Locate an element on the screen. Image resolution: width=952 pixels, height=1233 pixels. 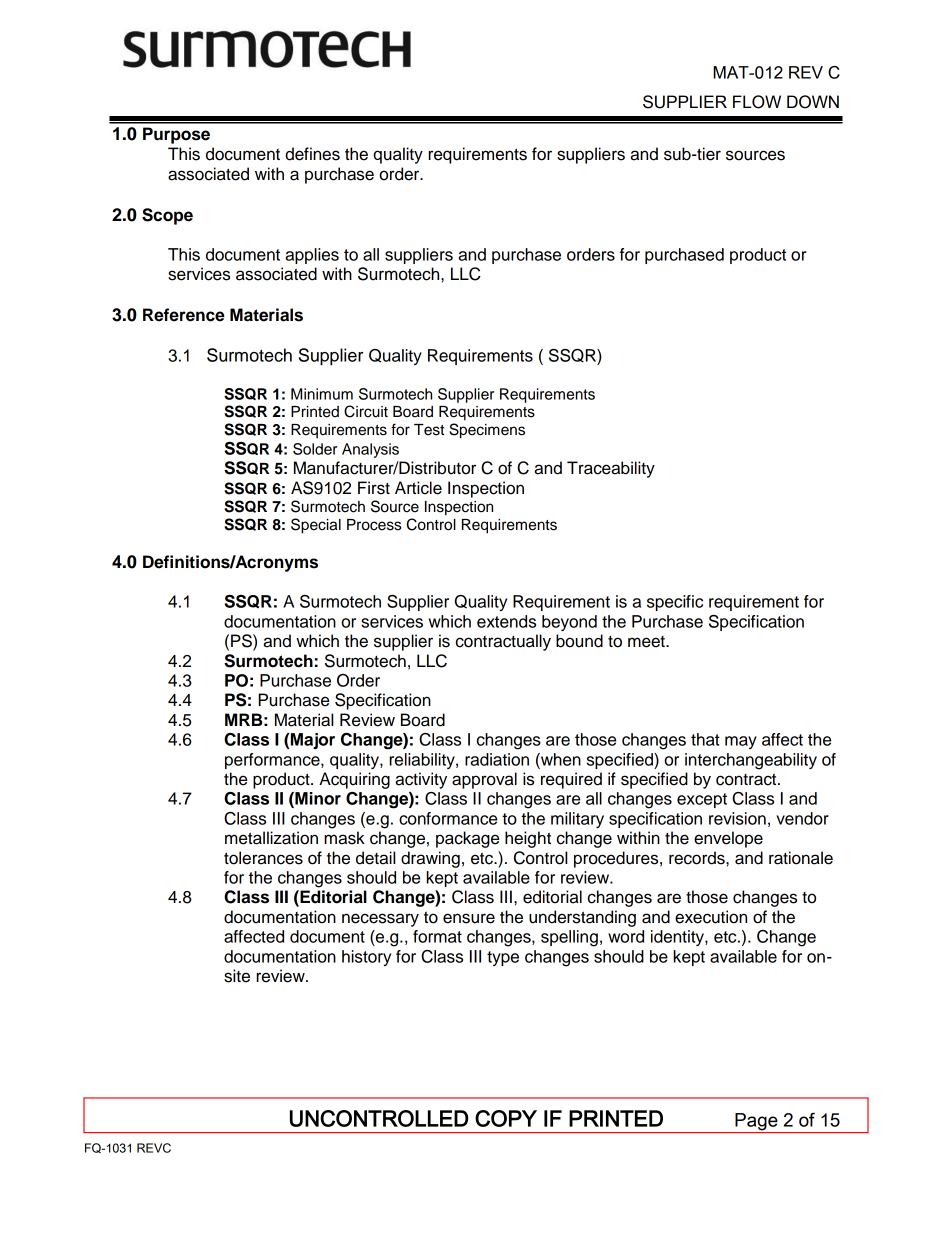
Special is located at coordinates (316, 526).
